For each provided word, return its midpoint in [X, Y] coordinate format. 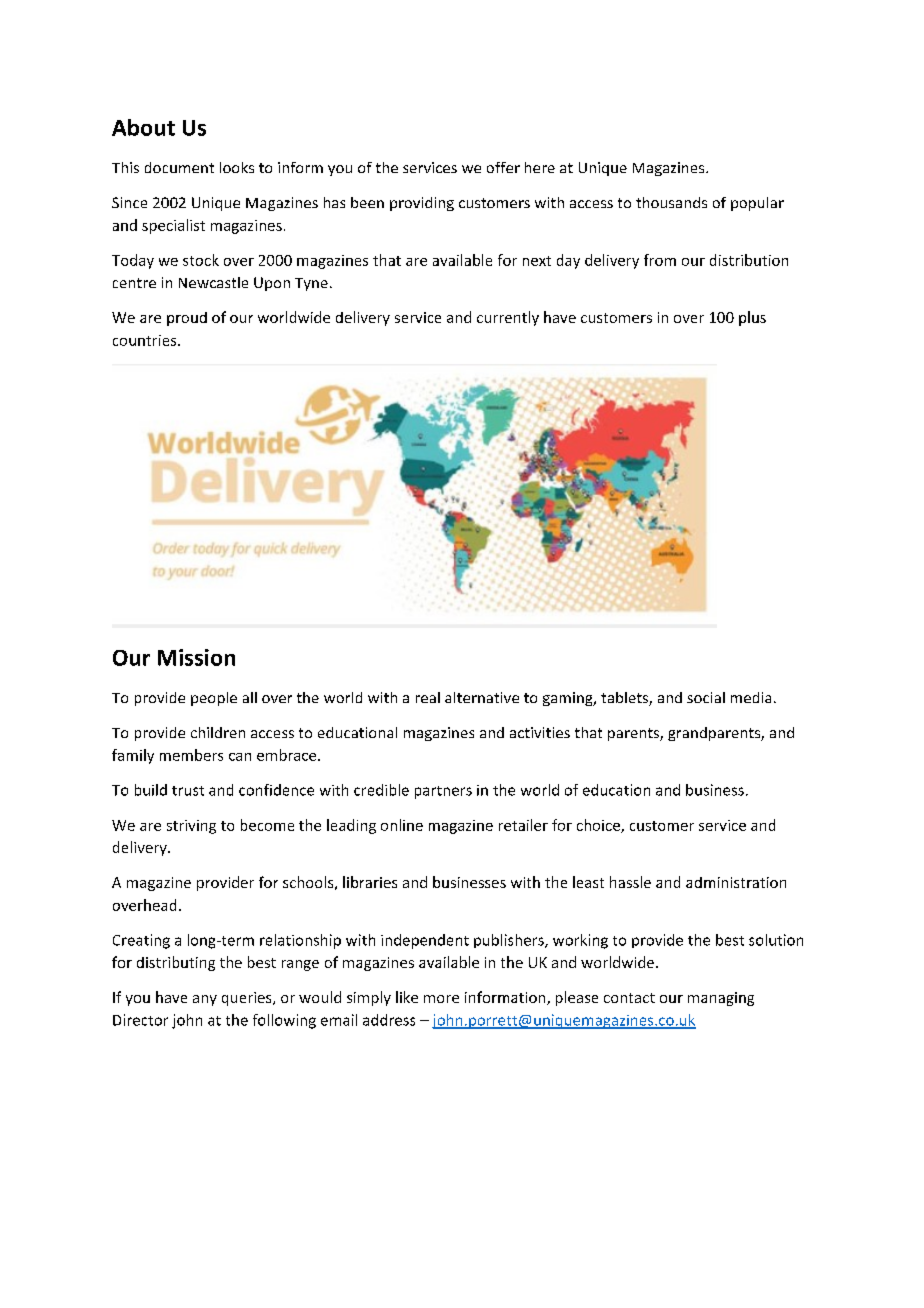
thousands [671, 202]
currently [508, 318]
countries [146, 340]
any [205, 1000]
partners [443, 792]
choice [599, 826]
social [706, 697]
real [428, 697]
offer [503, 167]
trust [188, 791]
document [179, 167]
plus [752, 318]
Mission [196, 657]
